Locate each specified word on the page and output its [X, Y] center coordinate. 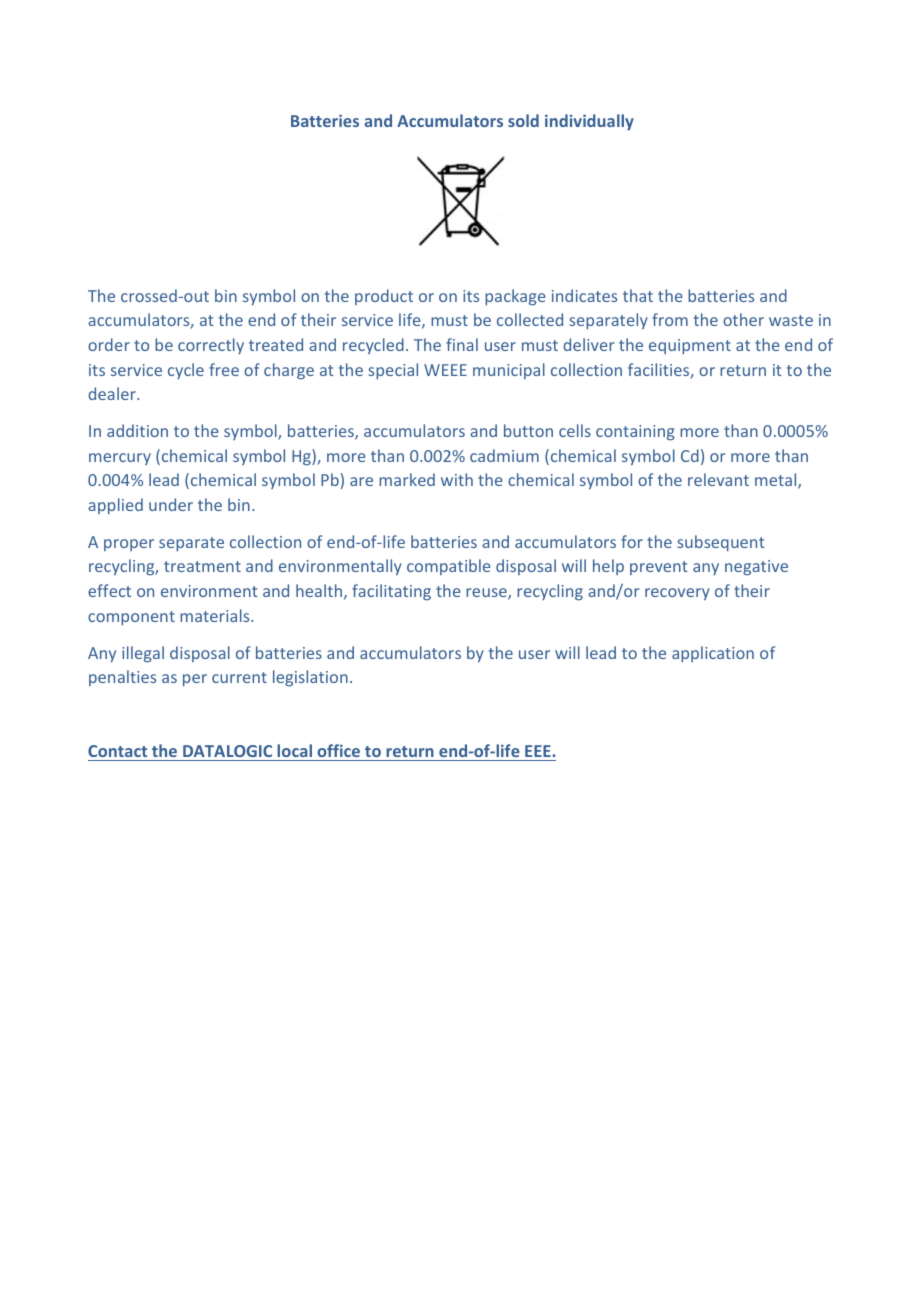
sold [523, 120]
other [743, 319]
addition [137, 430]
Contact [117, 751]
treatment [202, 566]
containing [635, 433]
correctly [211, 346]
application [713, 654]
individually [589, 122]
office [338, 750]
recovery [677, 594]
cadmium [504, 455]
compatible [448, 567]
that [638, 295]
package [515, 297]
